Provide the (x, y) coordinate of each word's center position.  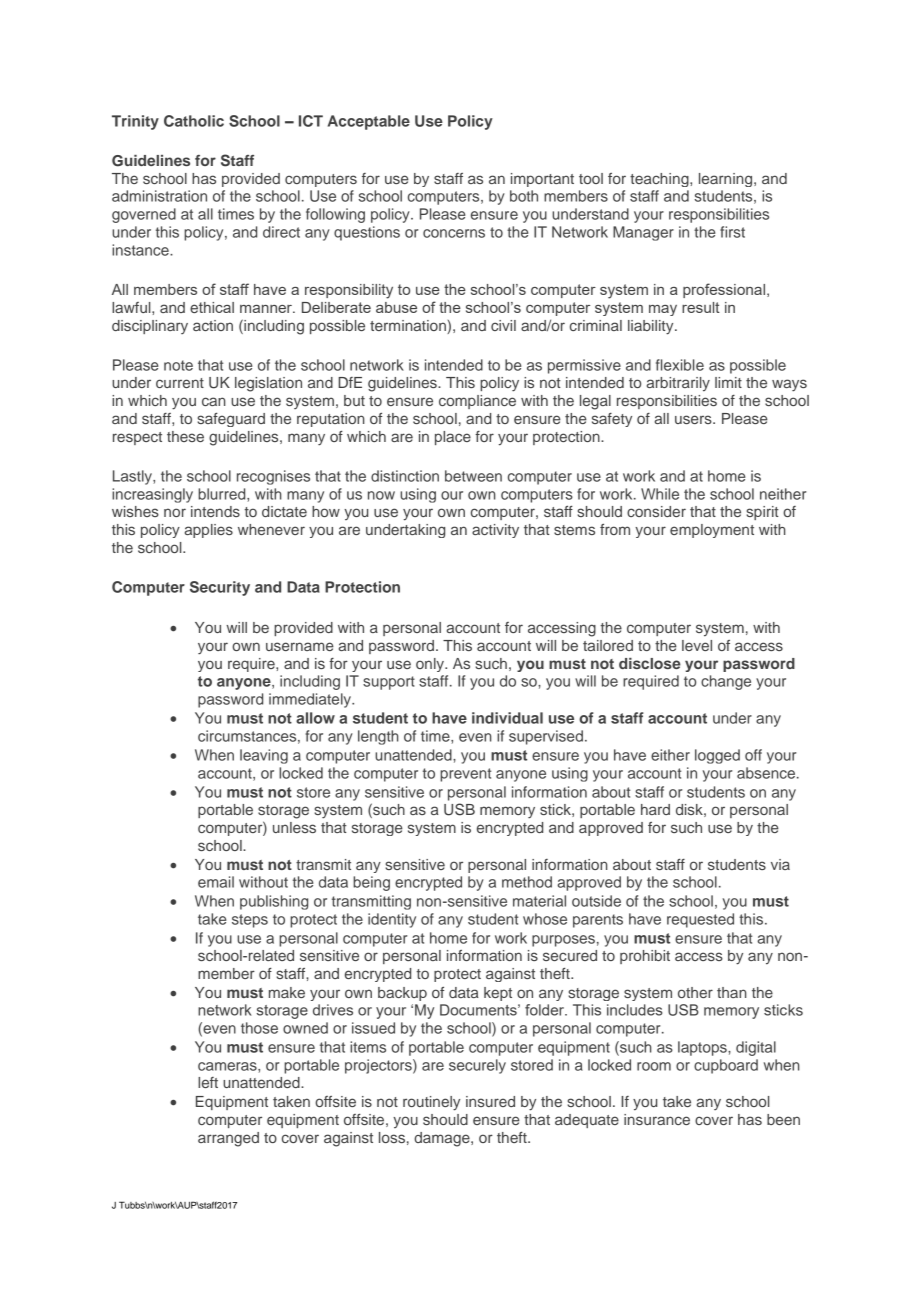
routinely (431, 1103)
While (660, 494)
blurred (223, 494)
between (473, 476)
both (524, 196)
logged (717, 756)
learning (727, 180)
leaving (264, 756)
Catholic (194, 121)
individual (507, 718)
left (208, 1082)
